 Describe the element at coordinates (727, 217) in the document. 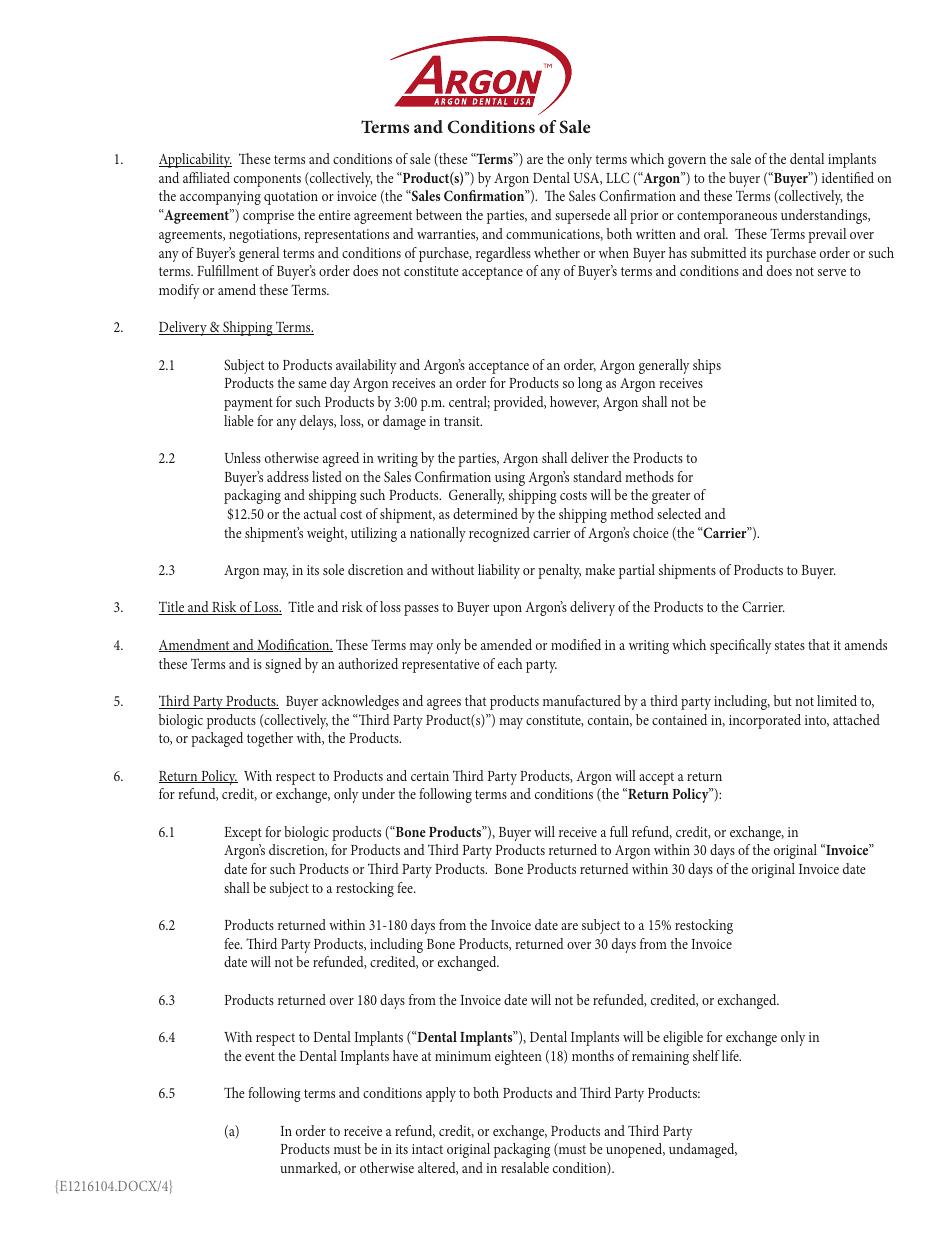

I see `contemporaneous` at that location.
